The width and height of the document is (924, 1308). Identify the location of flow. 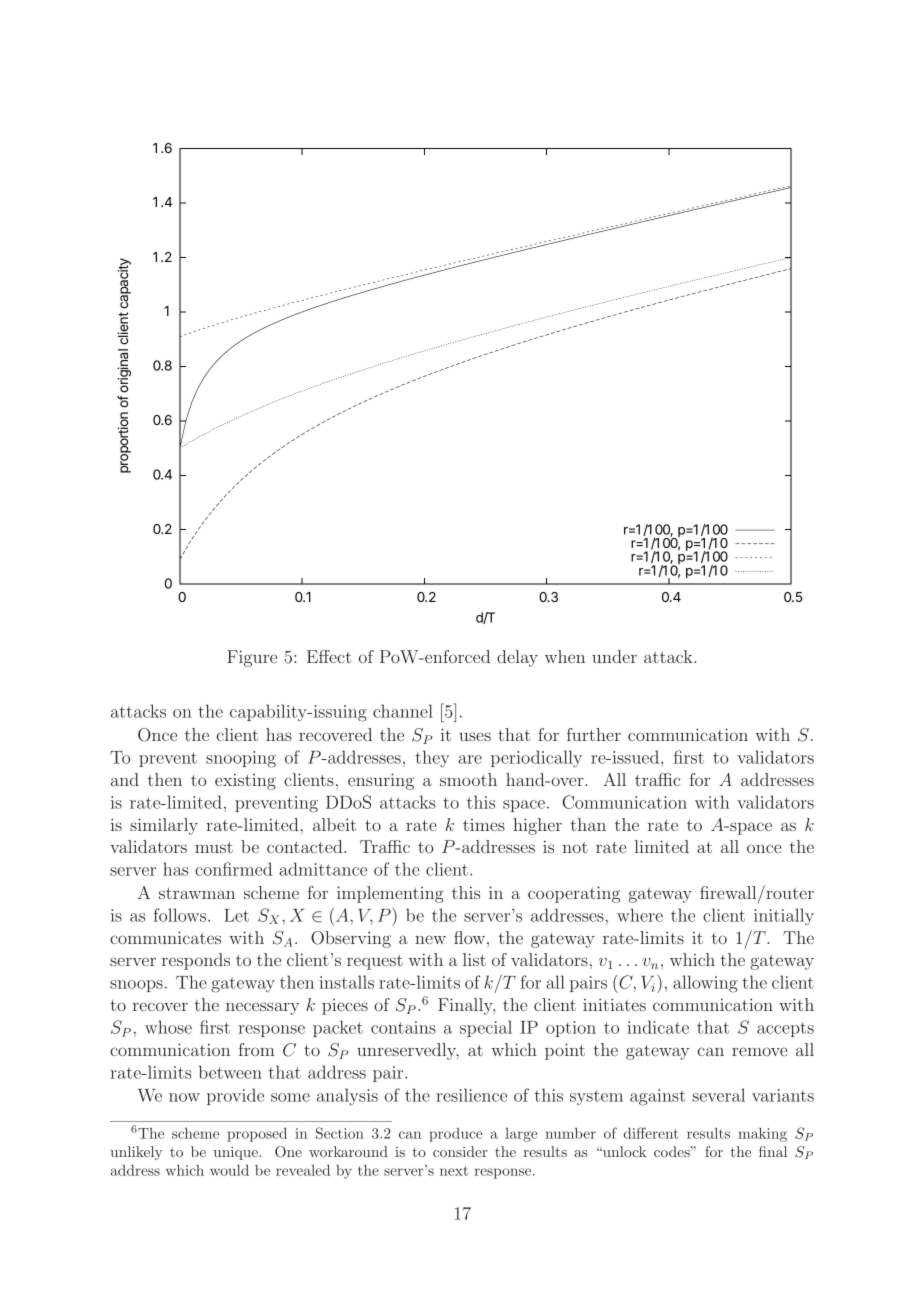
(471, 937).
